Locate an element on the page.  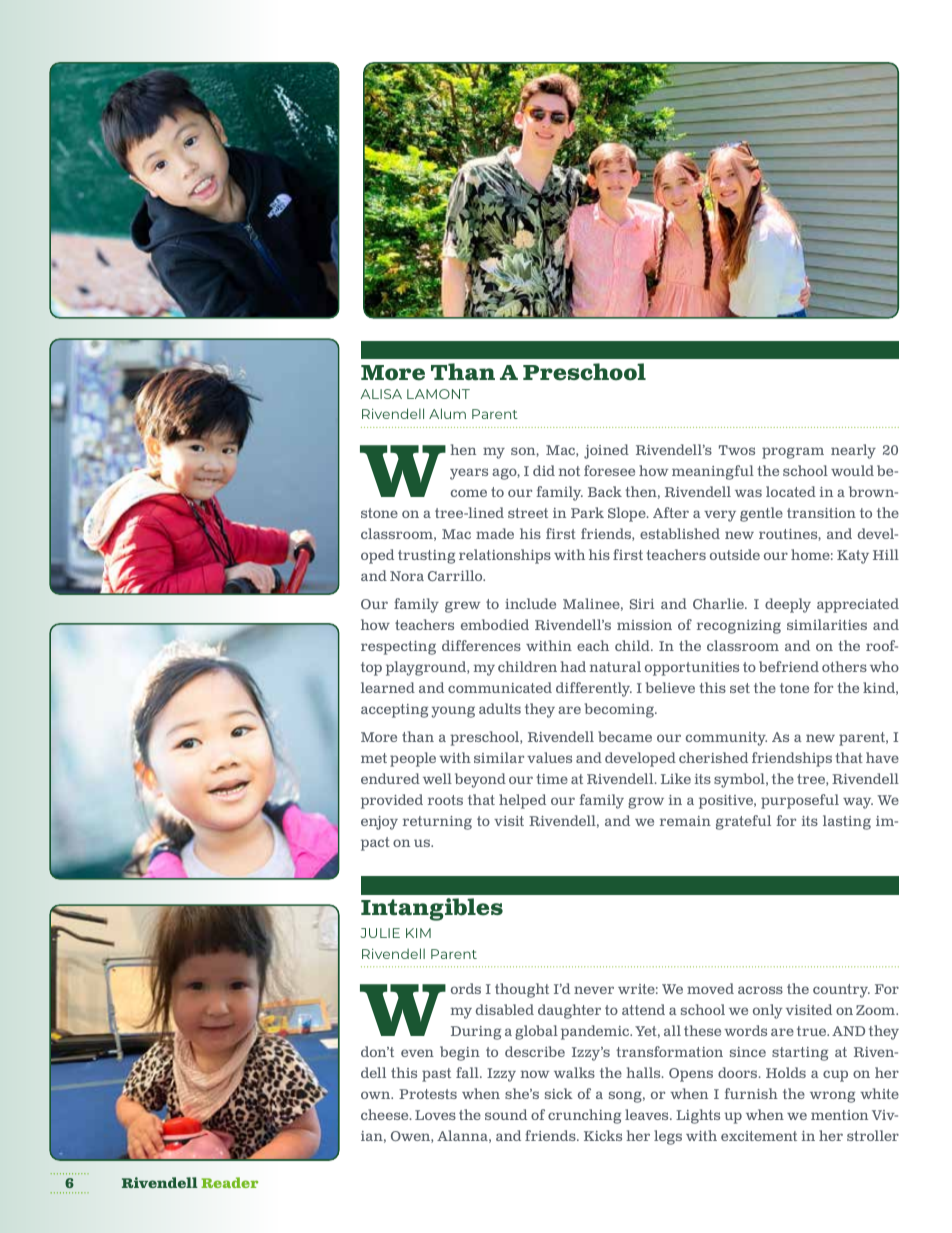
joined is located at coordinates (606, 451).
